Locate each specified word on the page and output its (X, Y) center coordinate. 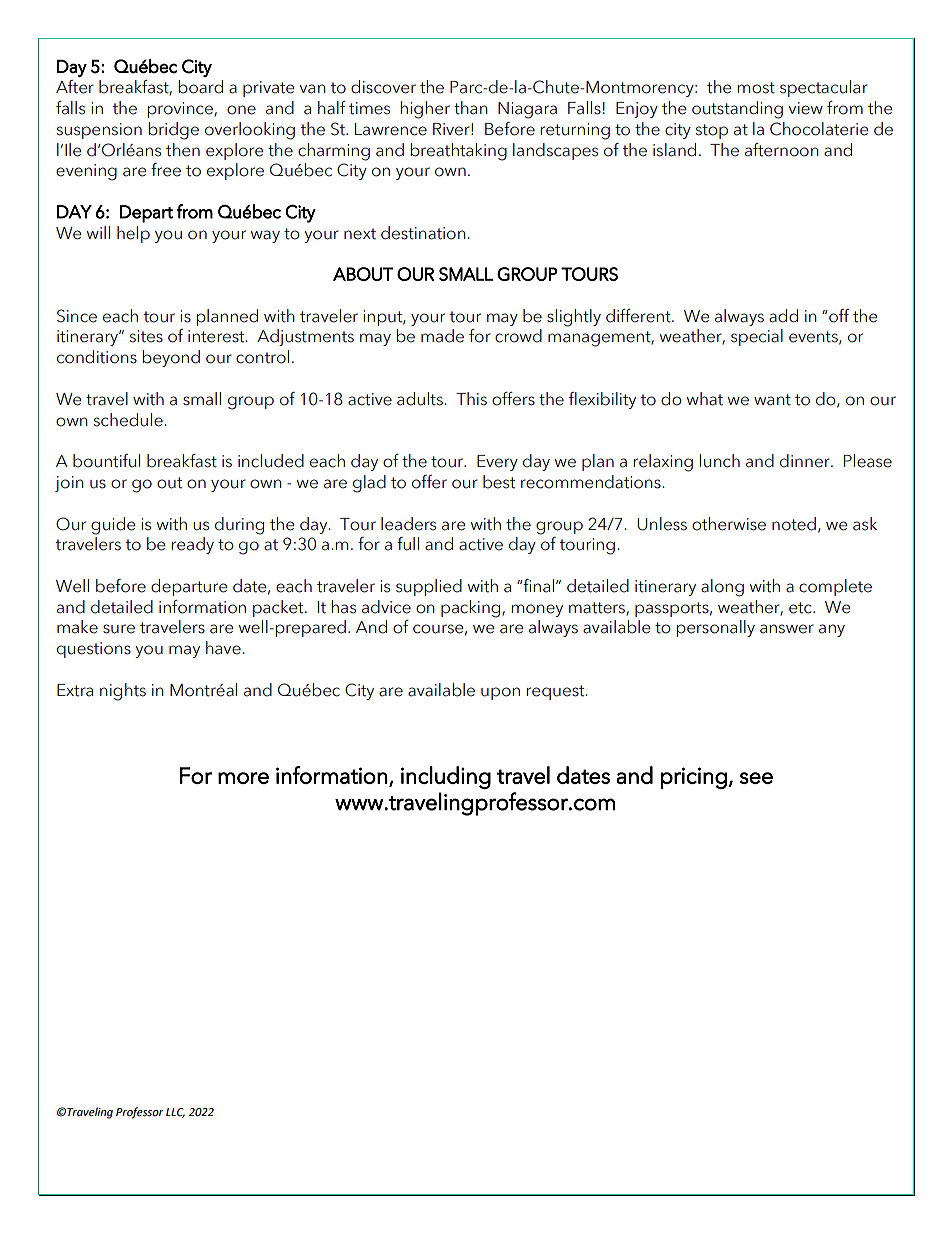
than (470, 108)
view (805, 108)
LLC (175, 1113)
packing (472, 609)
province (181, 110)
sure (119, 629)
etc (801, 608)
